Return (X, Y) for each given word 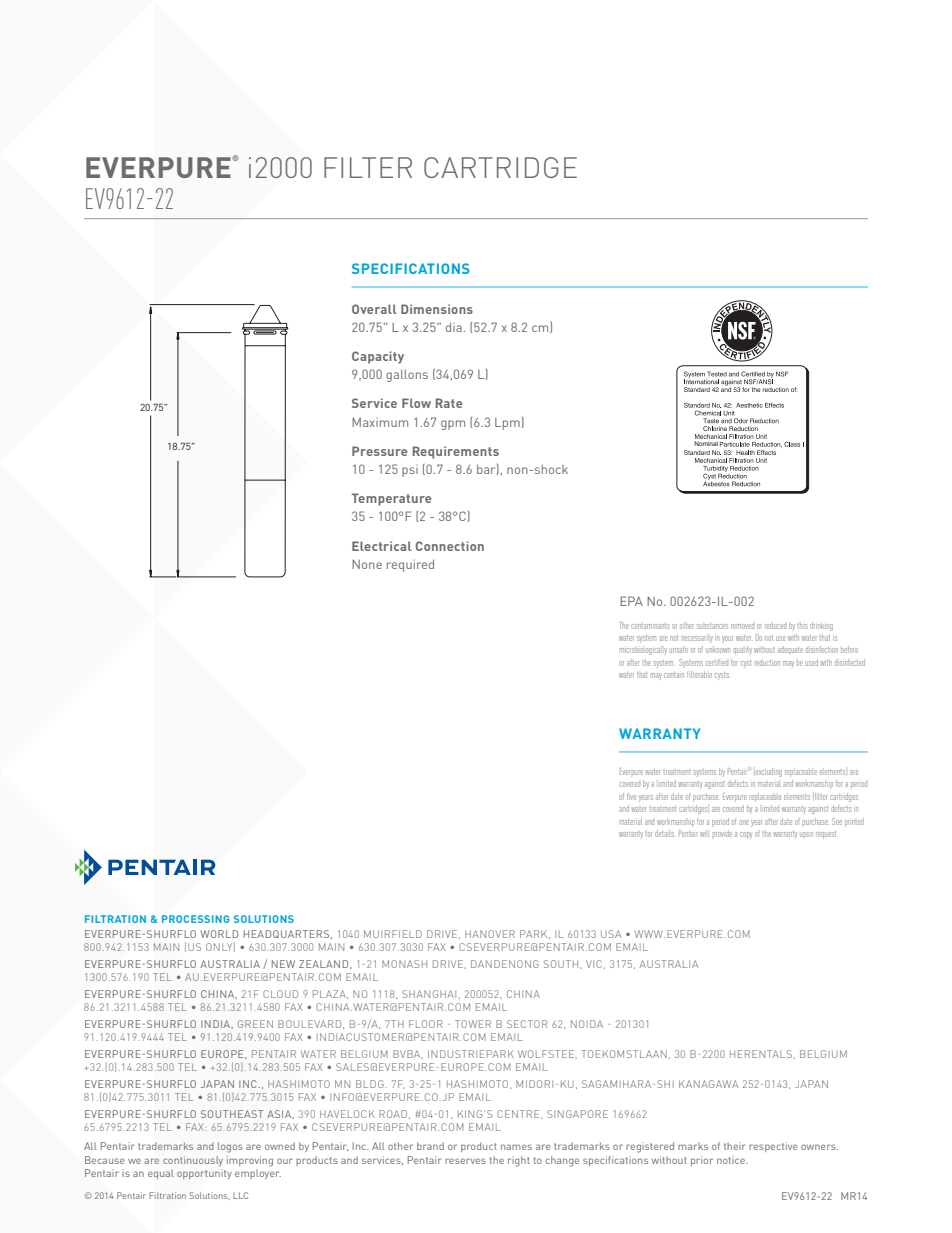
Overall (374, 309)
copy (746, 835)
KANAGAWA (708, 1084)
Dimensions (437, 309)
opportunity (204, 1174)
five (631, 797)
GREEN (255, 1024)
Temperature (391, 499)
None (367, 564)
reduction (767, 663)
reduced (775, 625)
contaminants (650, 626)
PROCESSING (196, 919)
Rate (449, 403)
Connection (450, 546)
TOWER (473, 1024)
